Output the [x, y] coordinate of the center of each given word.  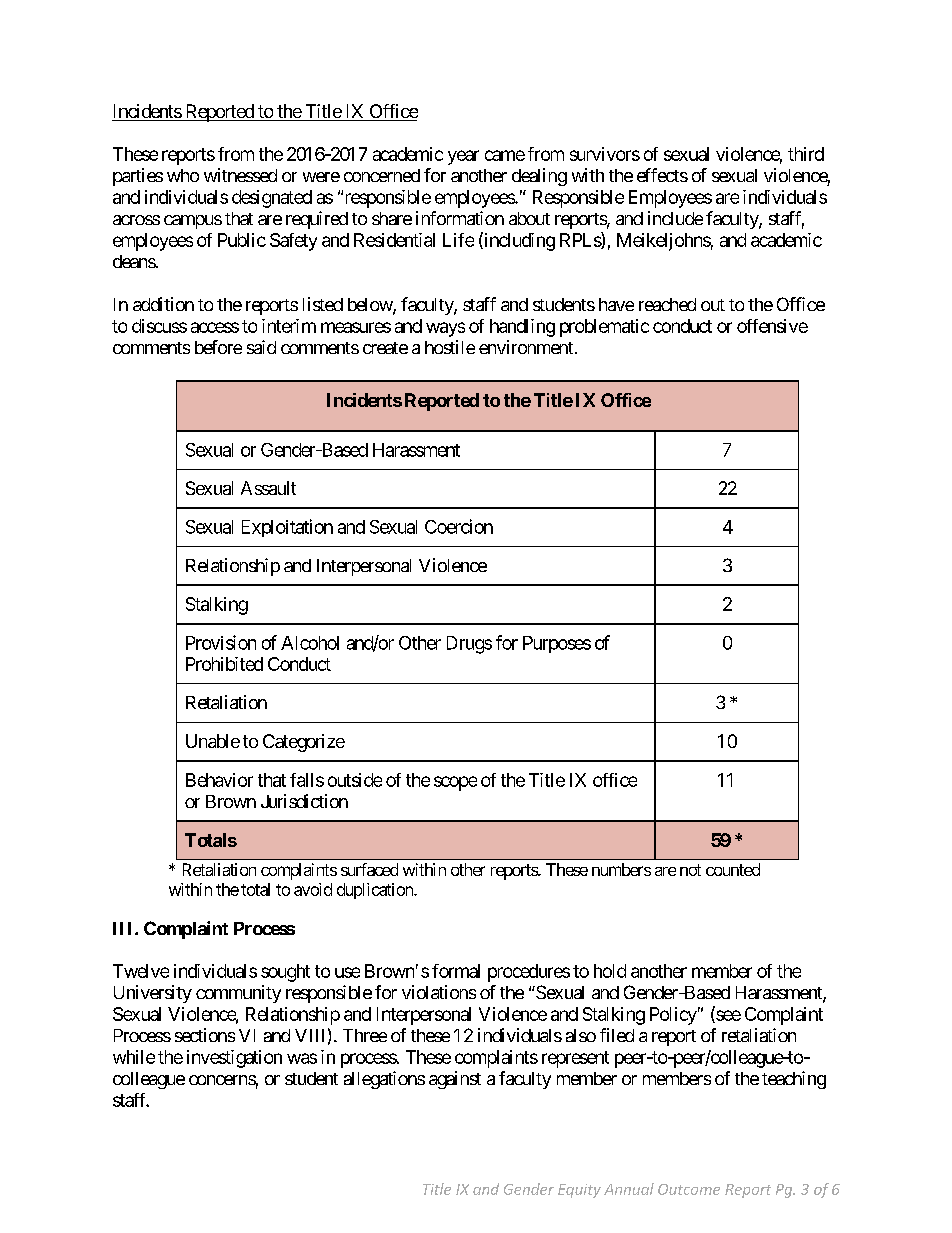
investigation [234, 1059]
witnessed [240, 175]
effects [662, 175]
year [463, 157]
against [455, 1080]
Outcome [689, 1189]
